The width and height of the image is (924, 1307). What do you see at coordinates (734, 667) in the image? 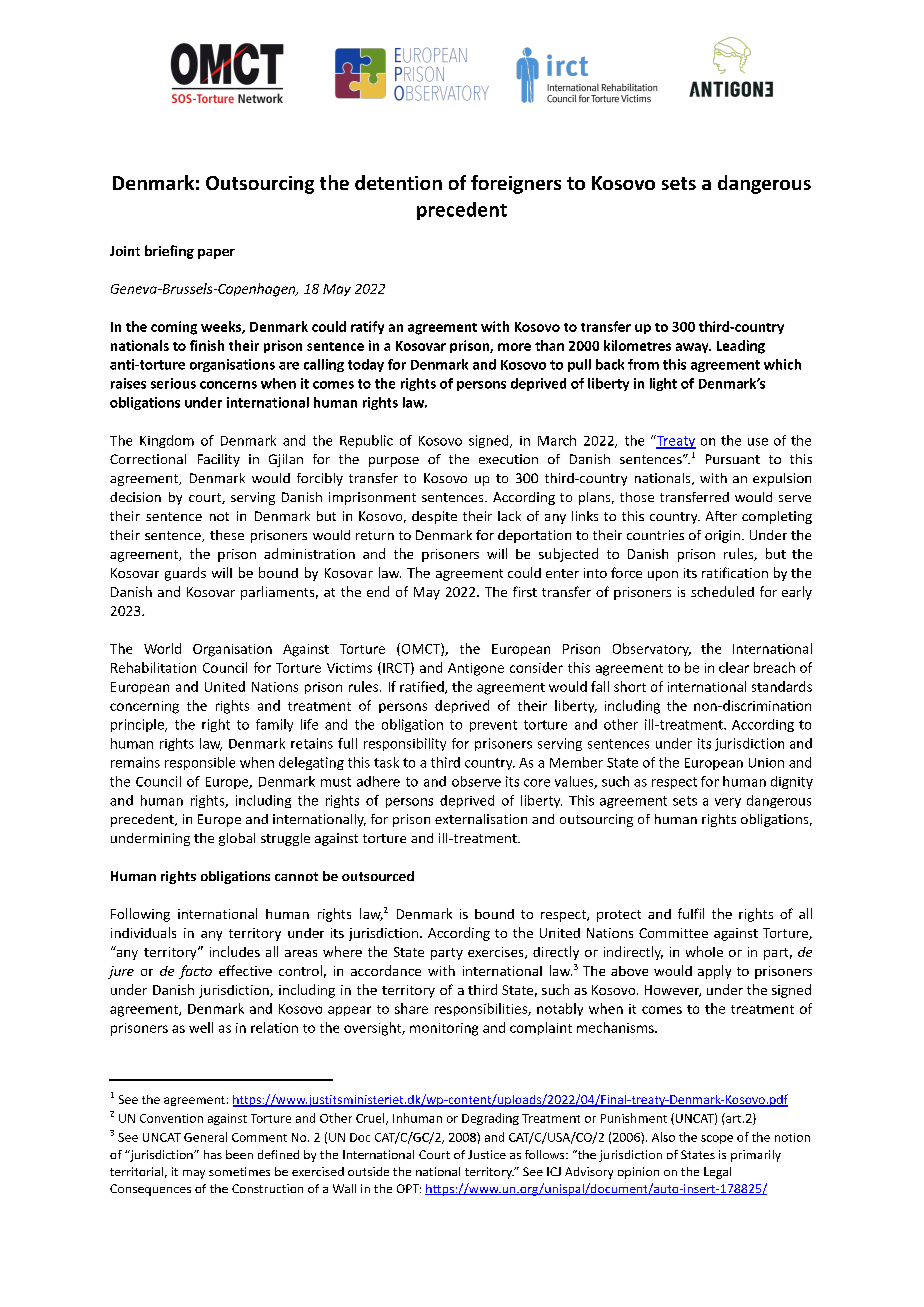
I see `clear` at bounding box center [734, 667].
